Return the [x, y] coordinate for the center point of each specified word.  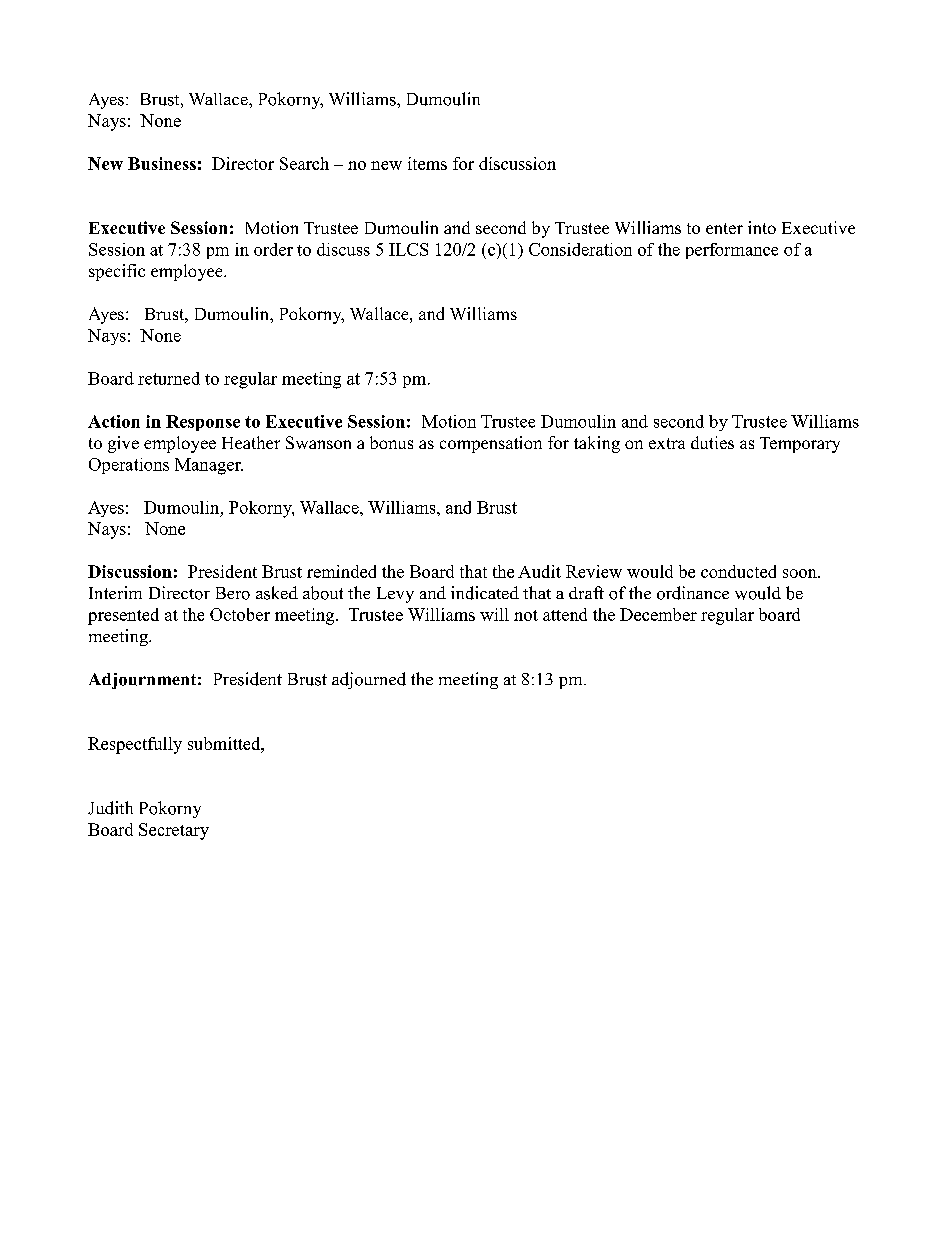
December [658, 614]
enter [724, 228]
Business [162, 163]
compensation [491, 444]
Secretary [174, 831]
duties [712, 442]
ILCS [408, 249]
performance [732, 251]
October [240, 614]
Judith [110, 808]
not [526, 615]
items [427, 163]
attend [565, 614]
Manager [209, 466]
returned [169, 378]
